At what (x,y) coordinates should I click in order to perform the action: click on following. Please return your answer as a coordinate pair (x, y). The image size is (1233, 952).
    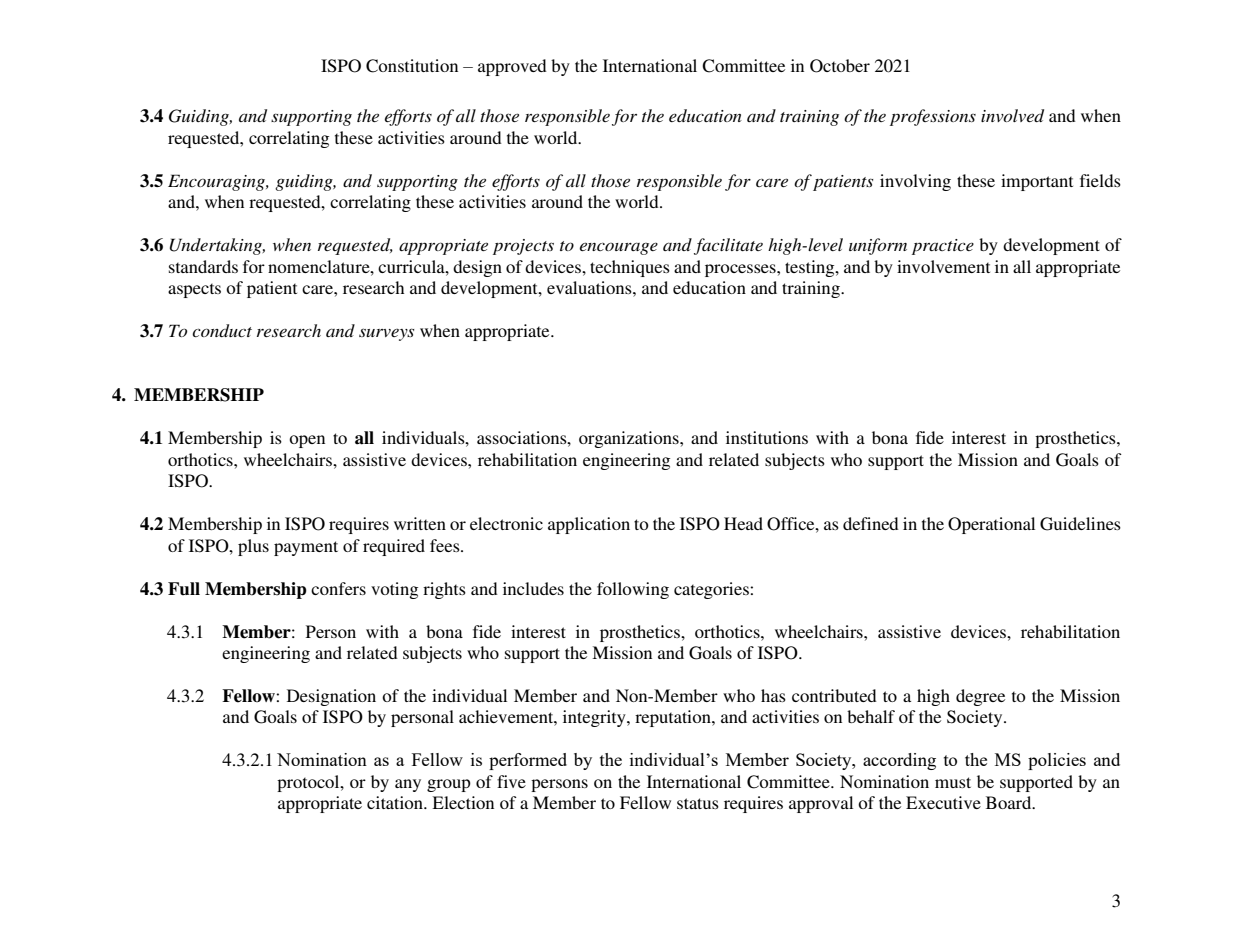
    Looking at the image, I should click on (633, 590).
